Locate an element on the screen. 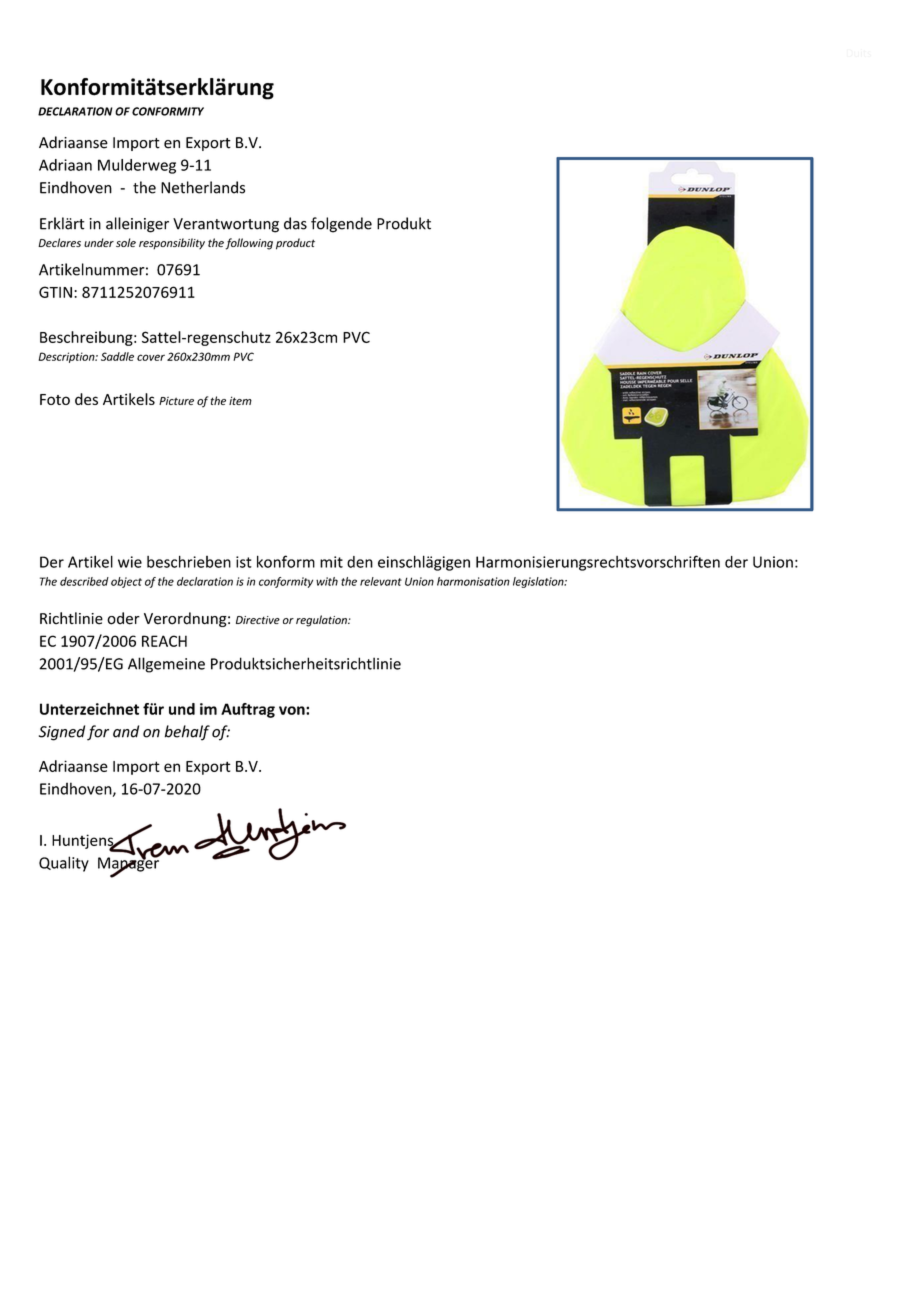 The image size is (924, 1308). ist is located at coordinates (244, 562).
